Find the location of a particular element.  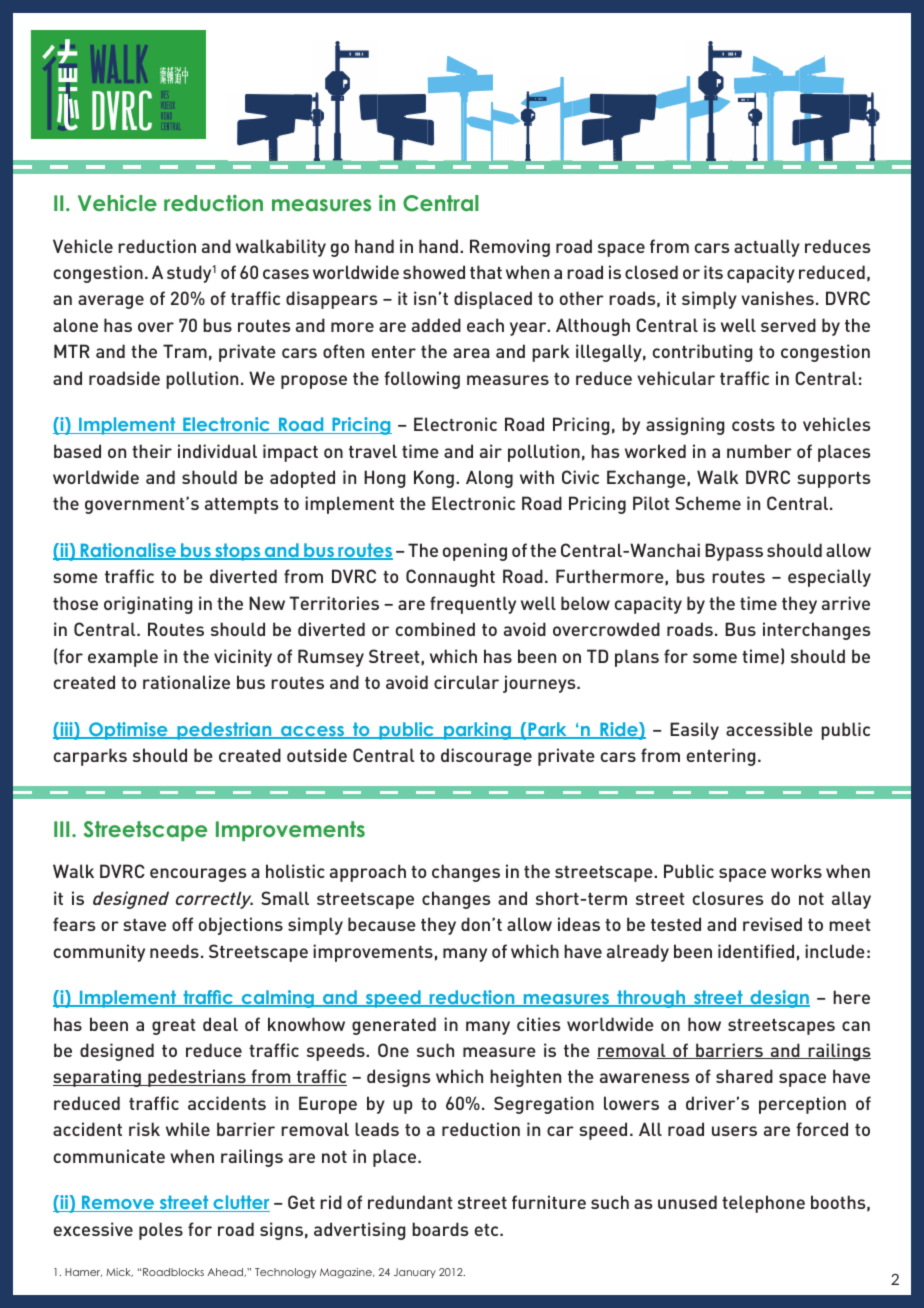

etc is located at coordinates (488, 1230).
